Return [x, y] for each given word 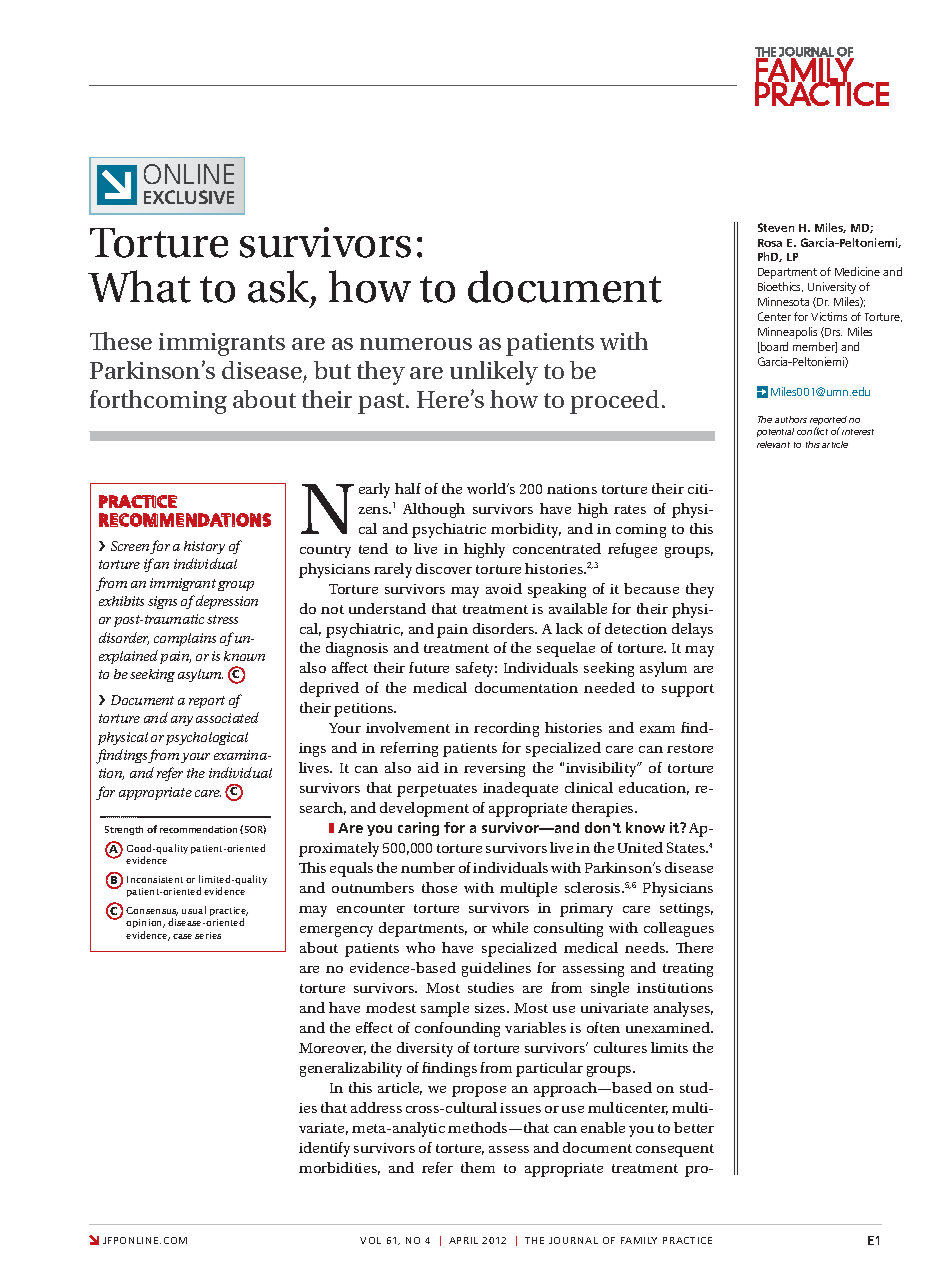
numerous [416, 344]
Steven [776, 227]
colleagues [679, 929]
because [651, 588]
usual [194, 910]
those [439, 887]
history [204, 547]
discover [444, 568]
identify [324, 1149]
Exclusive [189, 197]
